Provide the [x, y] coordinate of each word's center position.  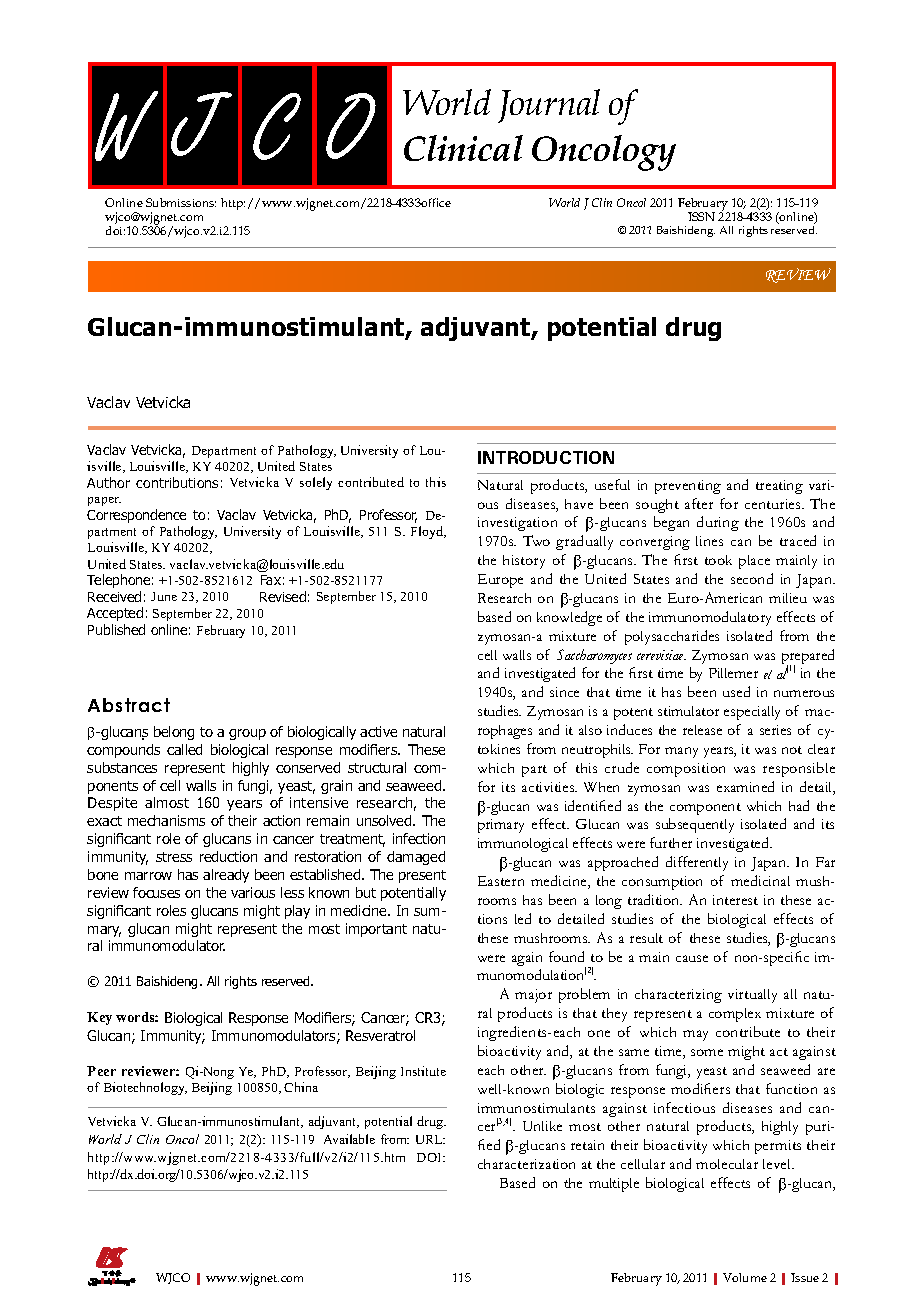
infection [419, 838]
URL [430, 1139]
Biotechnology [145, 1088]
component [705, 809]
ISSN [701, 216]
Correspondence [136, 516]
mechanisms [166, 820]
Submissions [181, 202]
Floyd [428, 532]
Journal [549, 106]
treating [779, 487]
